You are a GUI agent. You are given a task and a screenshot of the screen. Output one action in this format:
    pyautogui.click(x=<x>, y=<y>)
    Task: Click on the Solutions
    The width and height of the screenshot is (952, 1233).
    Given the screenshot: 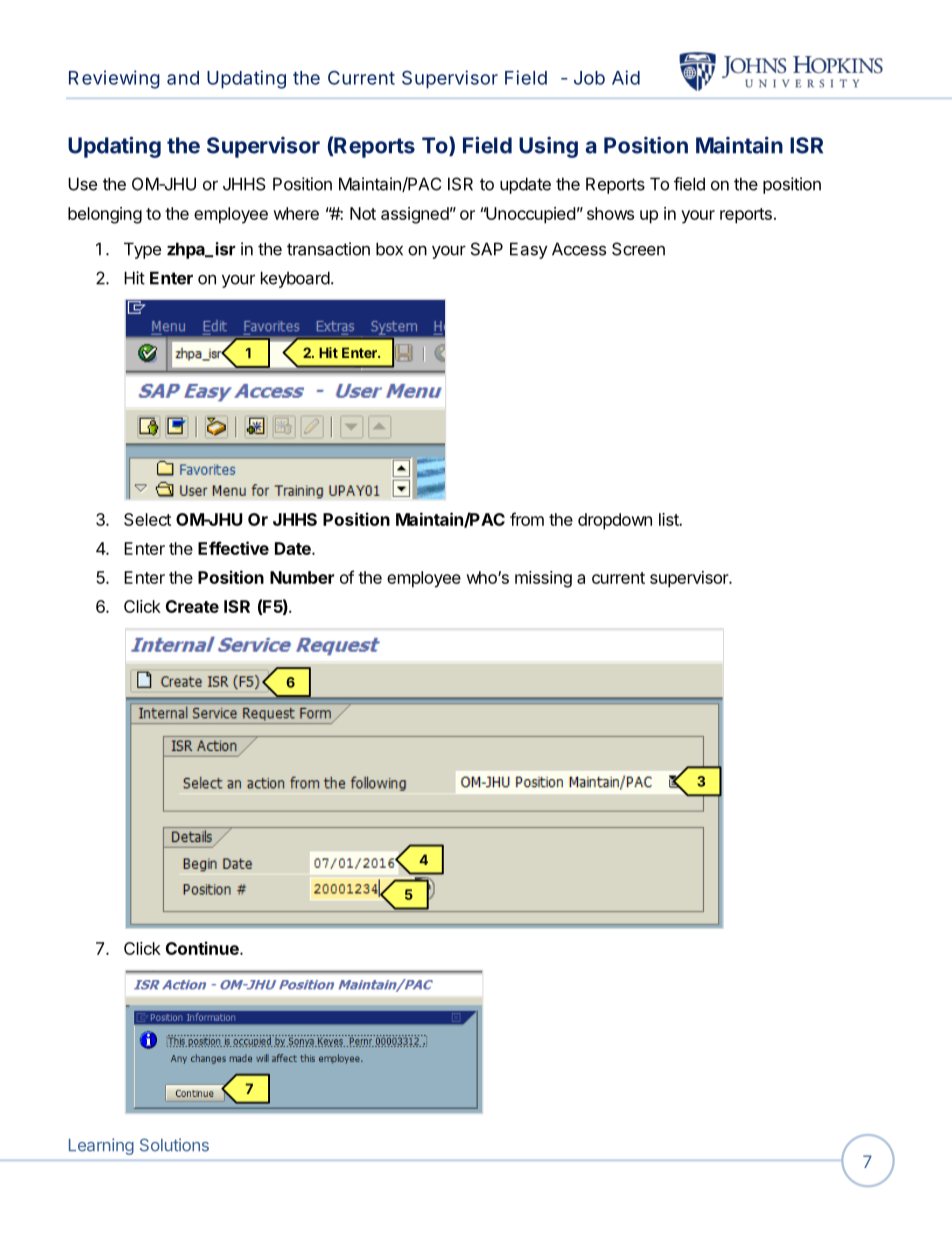 What is the action you would take?
    pyautogui.click(x=174, y=1145)
